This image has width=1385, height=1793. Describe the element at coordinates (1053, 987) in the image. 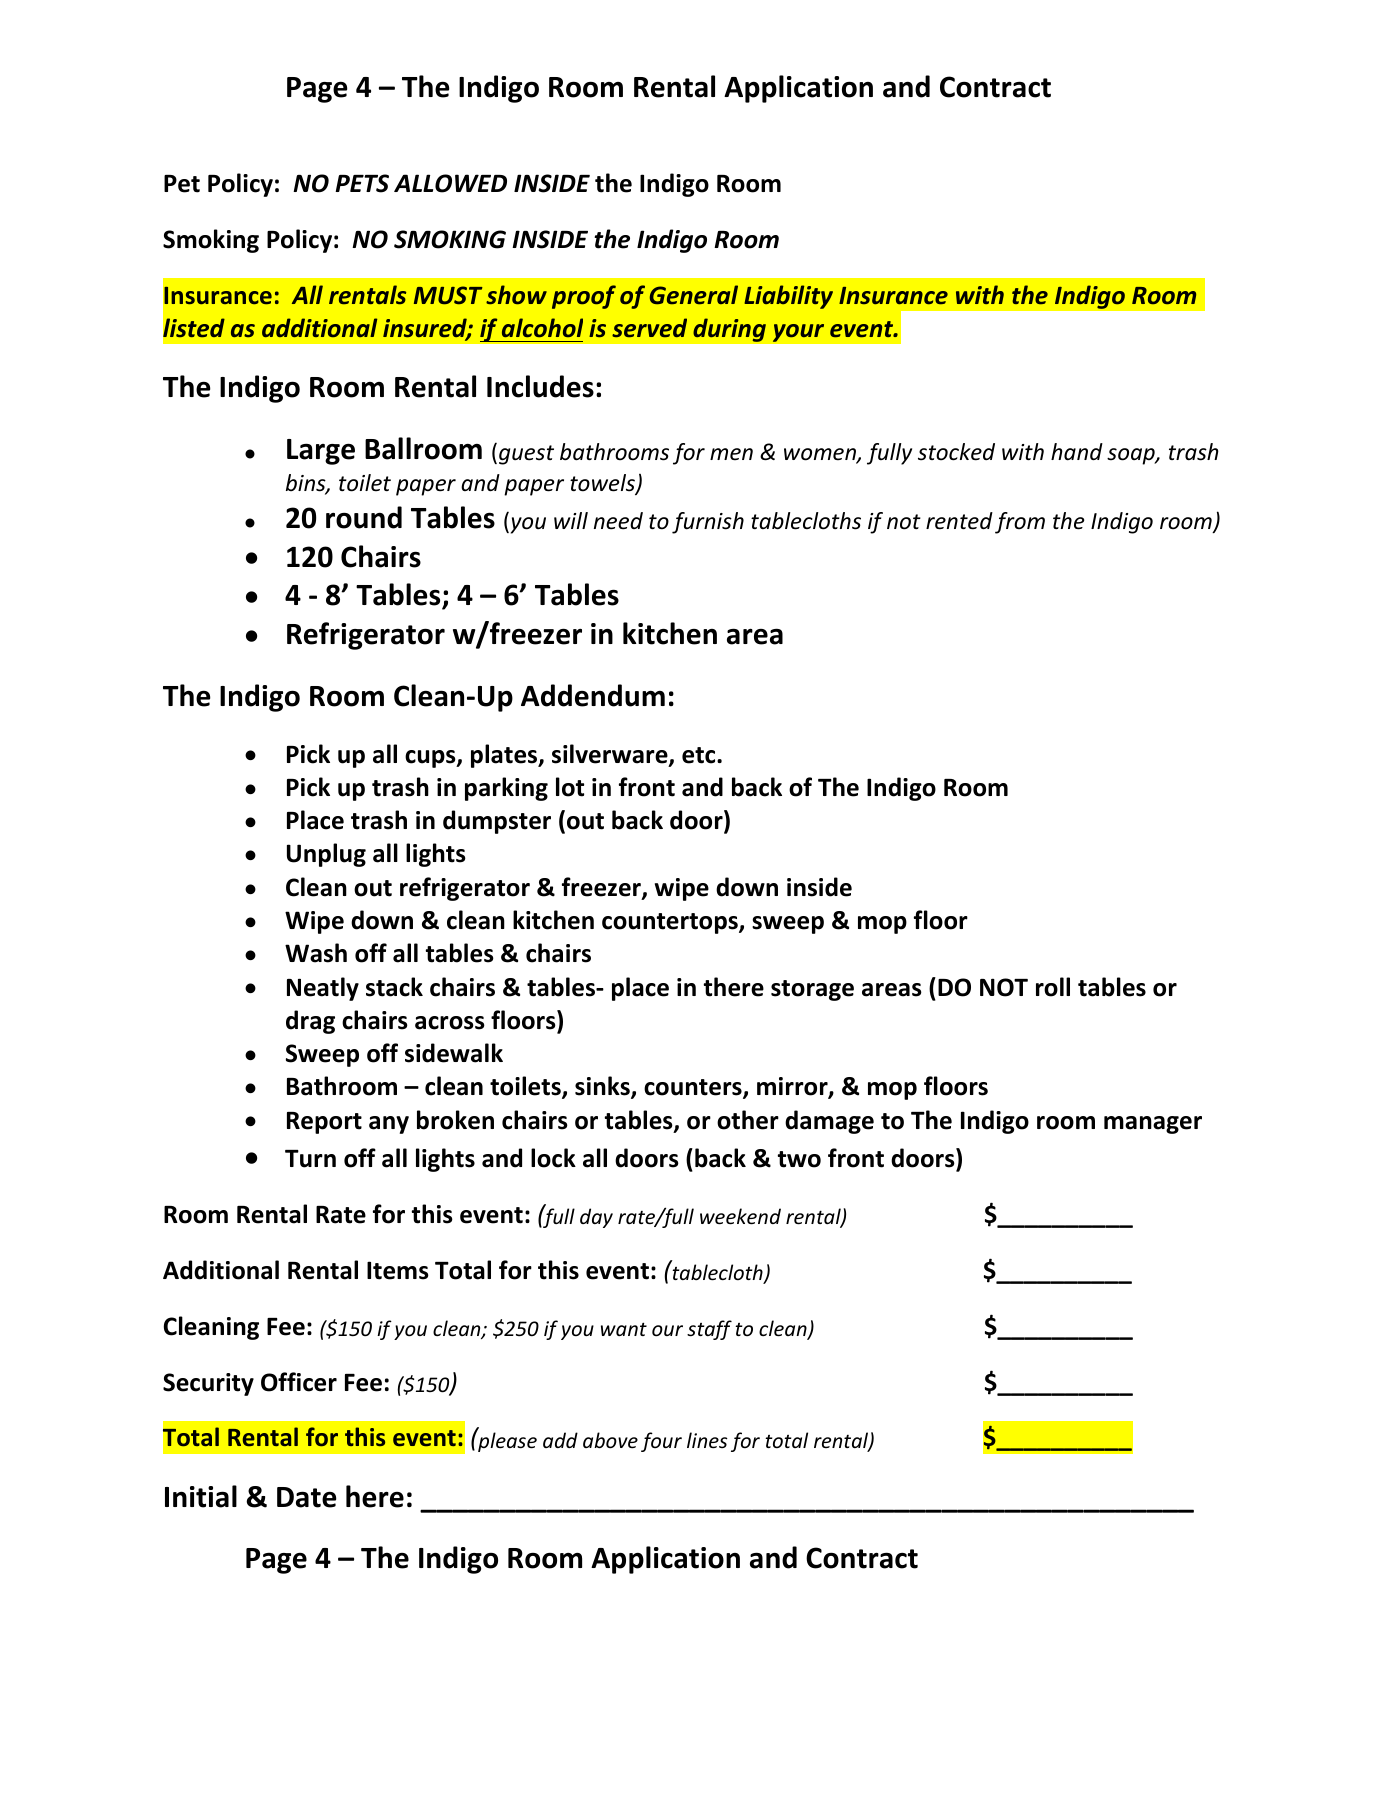

I see `roll` at that location.
